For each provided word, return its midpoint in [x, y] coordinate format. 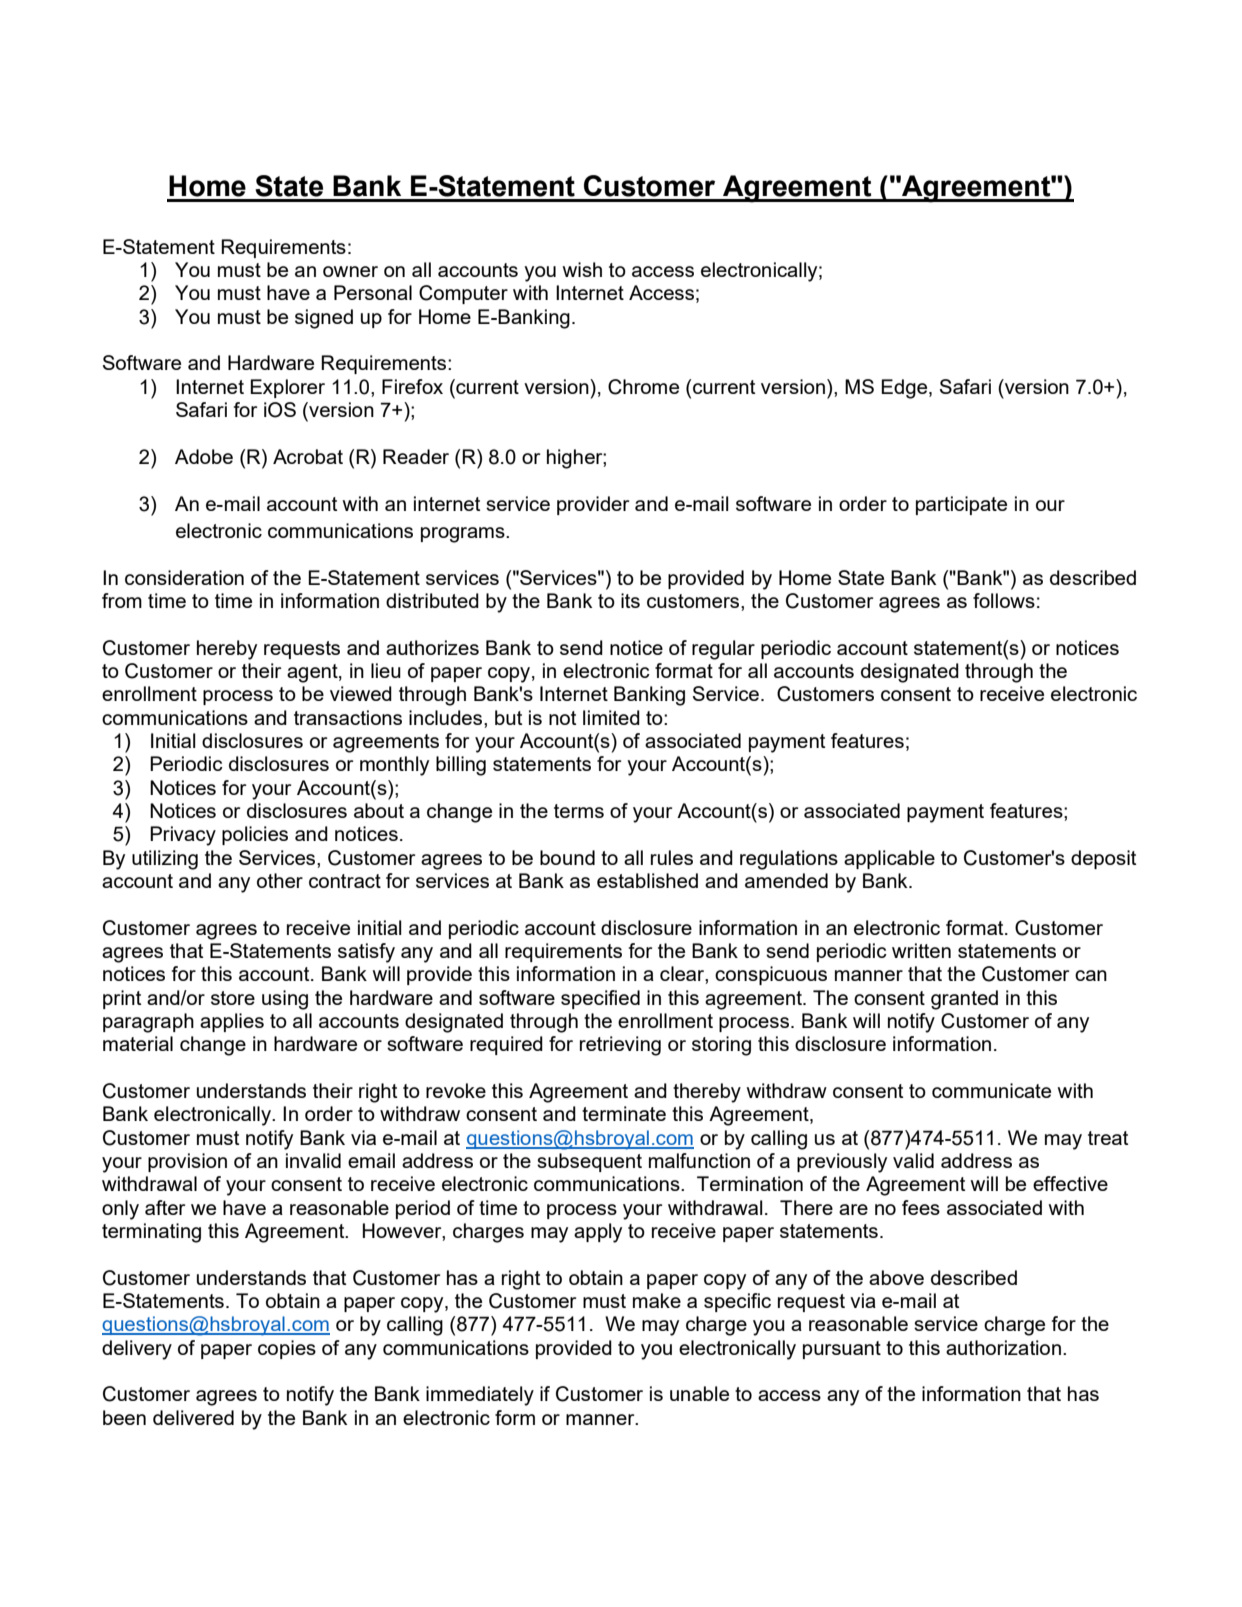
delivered [193, 1417]
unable [699, 1393]
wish [582, 269]
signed [324, 319]
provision [187, 1162]
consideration [184, 577]
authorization [1003, 1347]
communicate [991, 1090]
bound [567, 857]
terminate [624, 1113]
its [630, 600]
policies [255, 835]
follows [1004, 600]
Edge [905, 389]
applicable [889, 859]
